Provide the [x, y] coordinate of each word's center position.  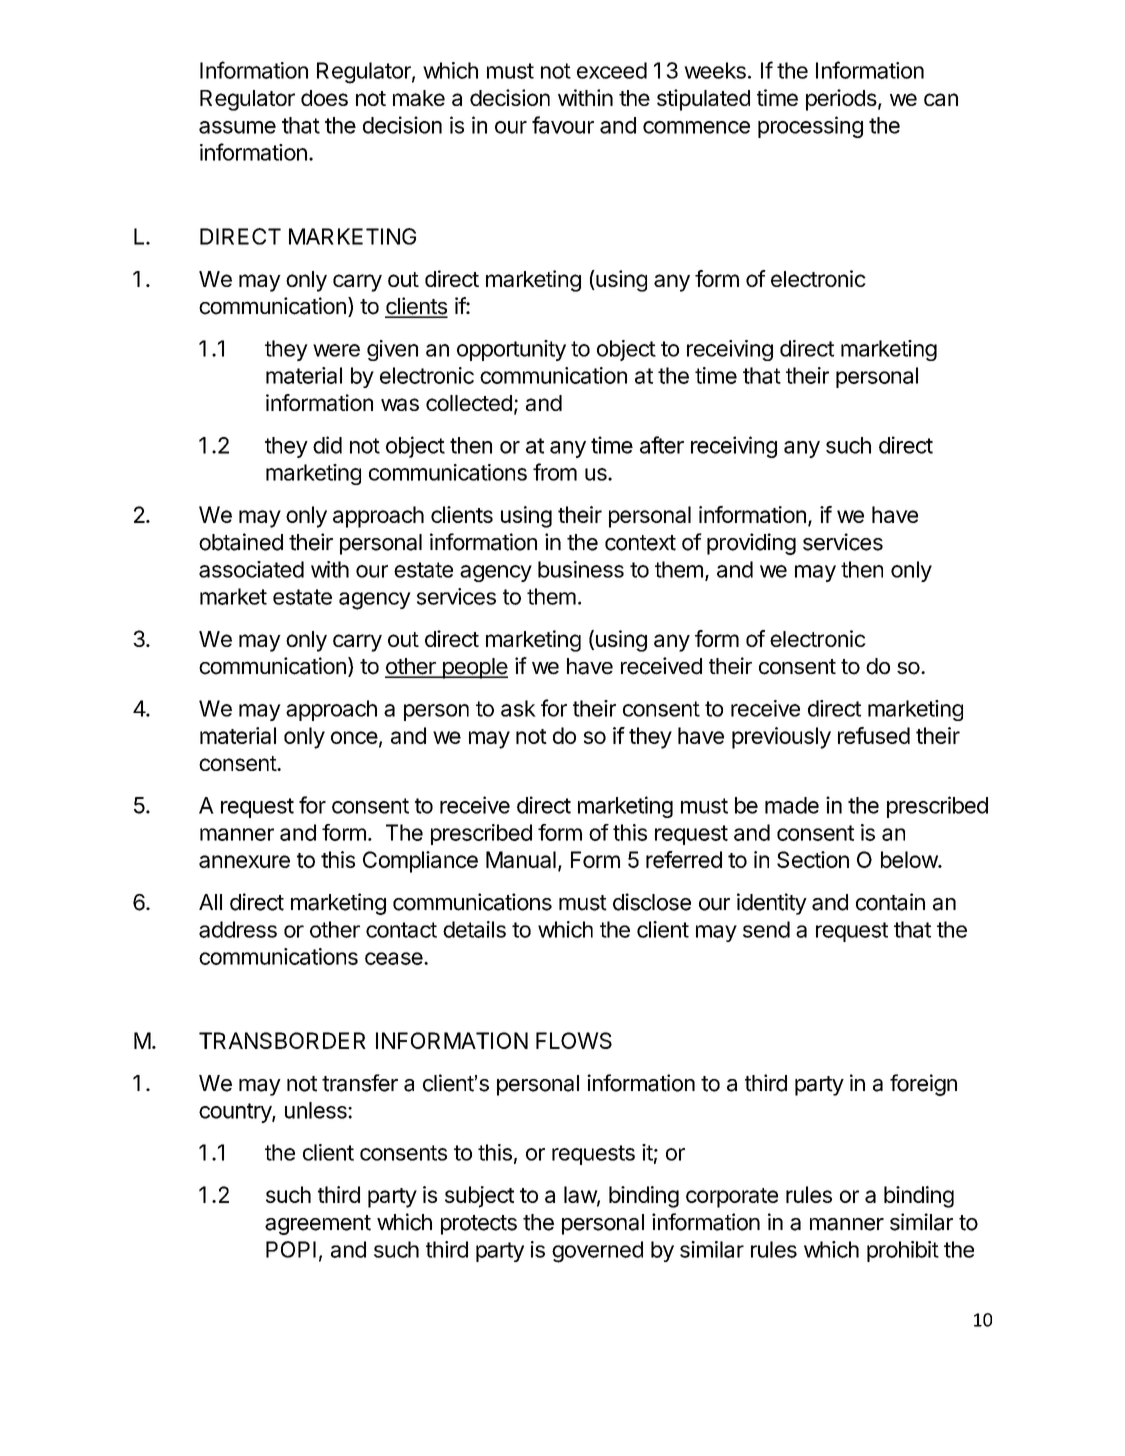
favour [563, 125]
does [324, 98]
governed [597, 1252]
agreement [318, 1225]
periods [841, 100]
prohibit [903, 1251]
